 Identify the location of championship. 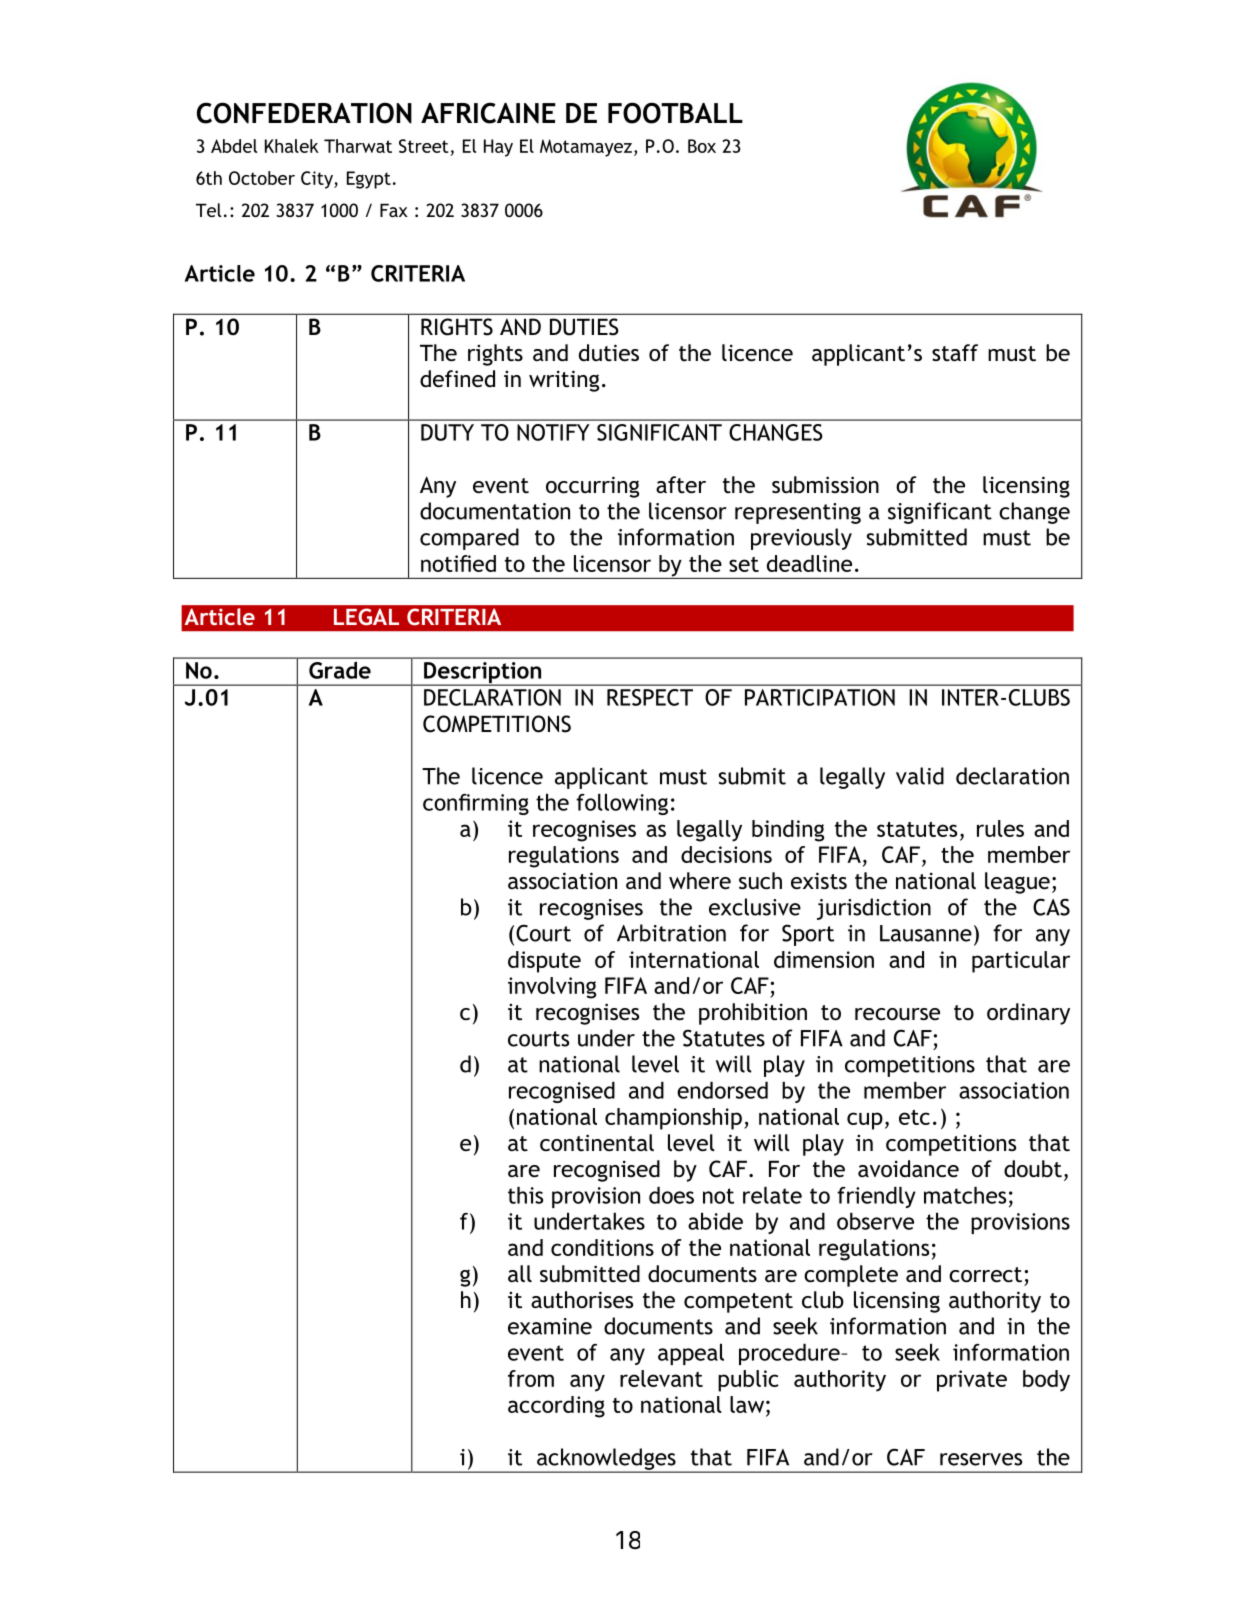
(673, 1119).
